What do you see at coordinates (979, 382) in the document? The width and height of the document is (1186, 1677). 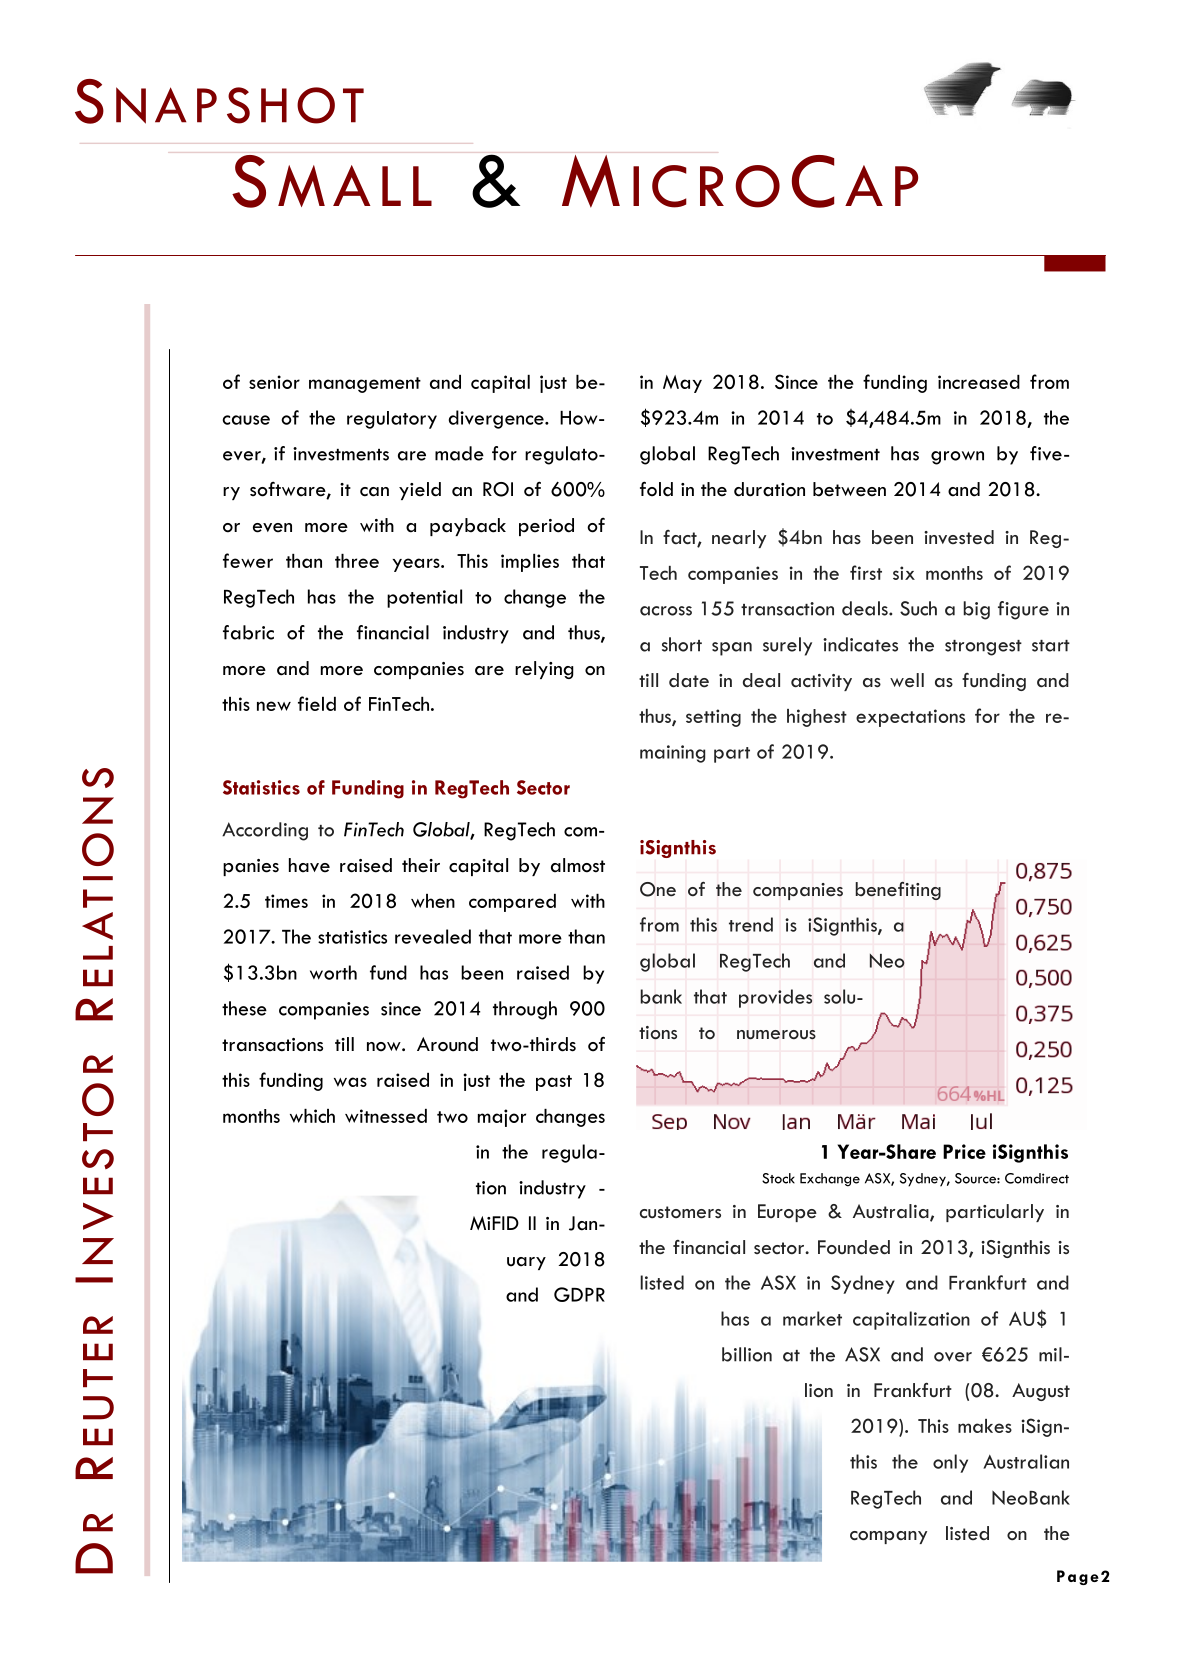 I see `increased` at bounding box center [979, 382].
